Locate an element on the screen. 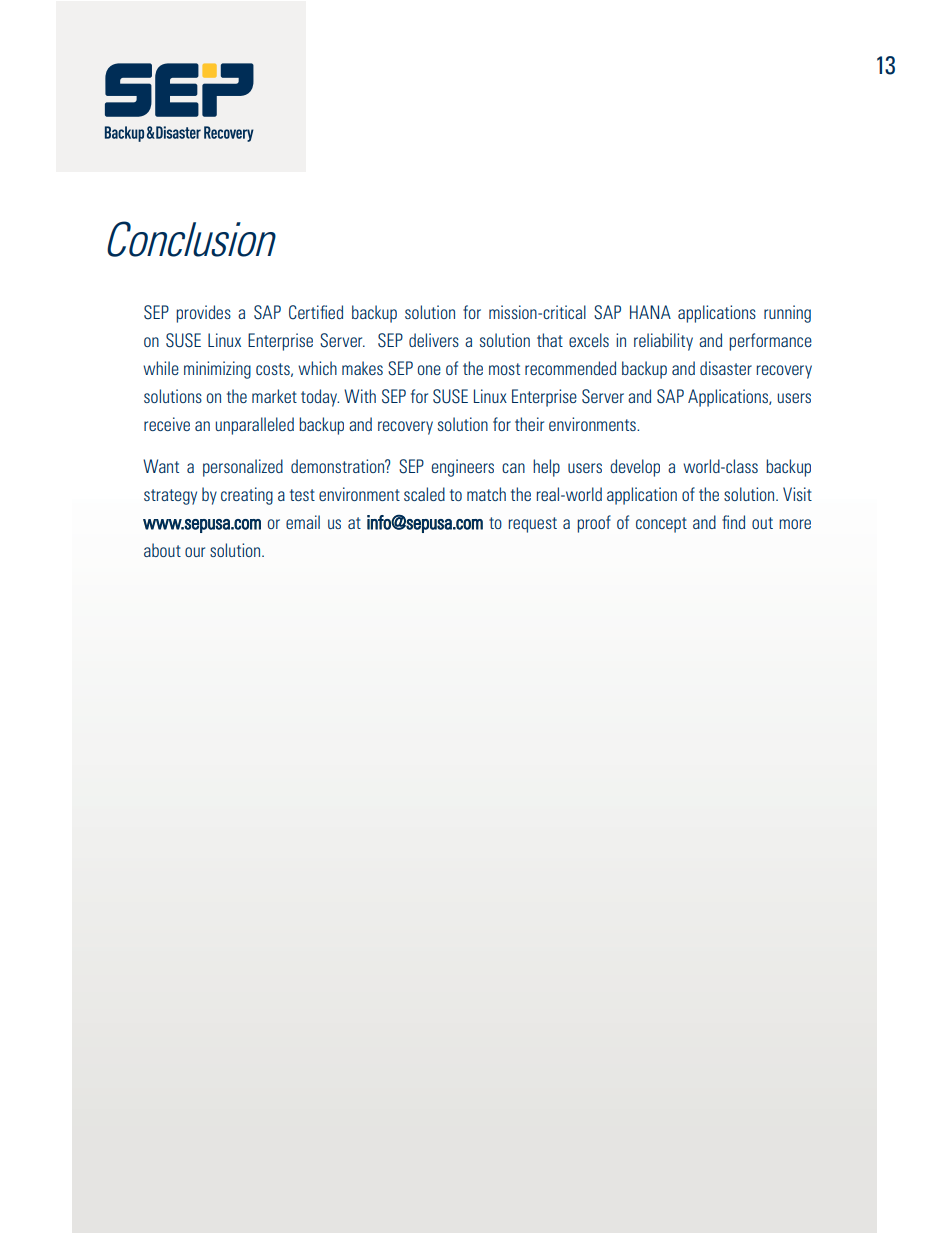  personalized is located at coordinates (243, 468).
